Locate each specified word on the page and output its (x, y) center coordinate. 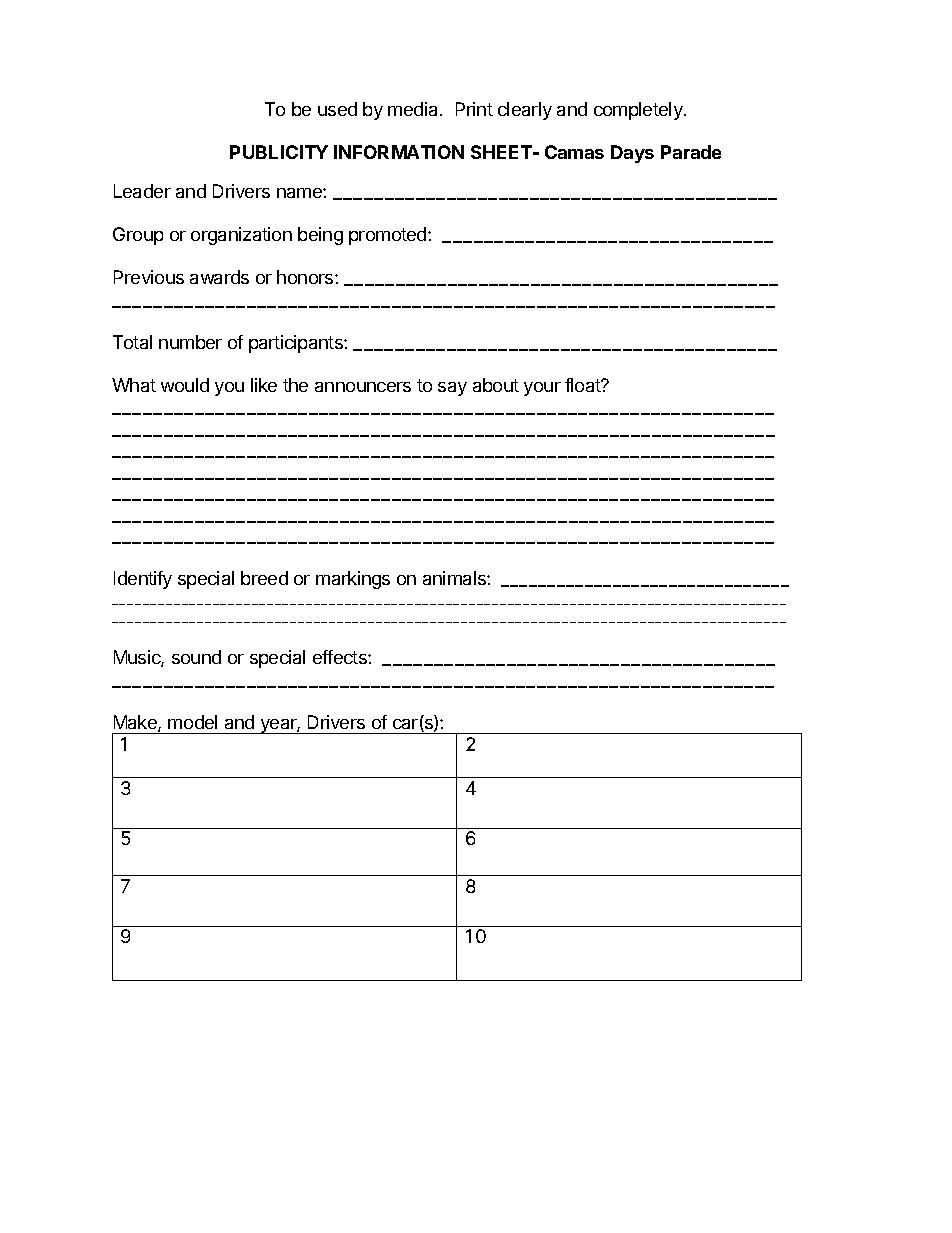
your (542, 389)
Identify (143, 580)
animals (455, 578)
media (414, 109)
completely (639, 111)
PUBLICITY (279, 152)
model (192, 722)
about (496, 385)
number (190, 342)
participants (297, 344)
